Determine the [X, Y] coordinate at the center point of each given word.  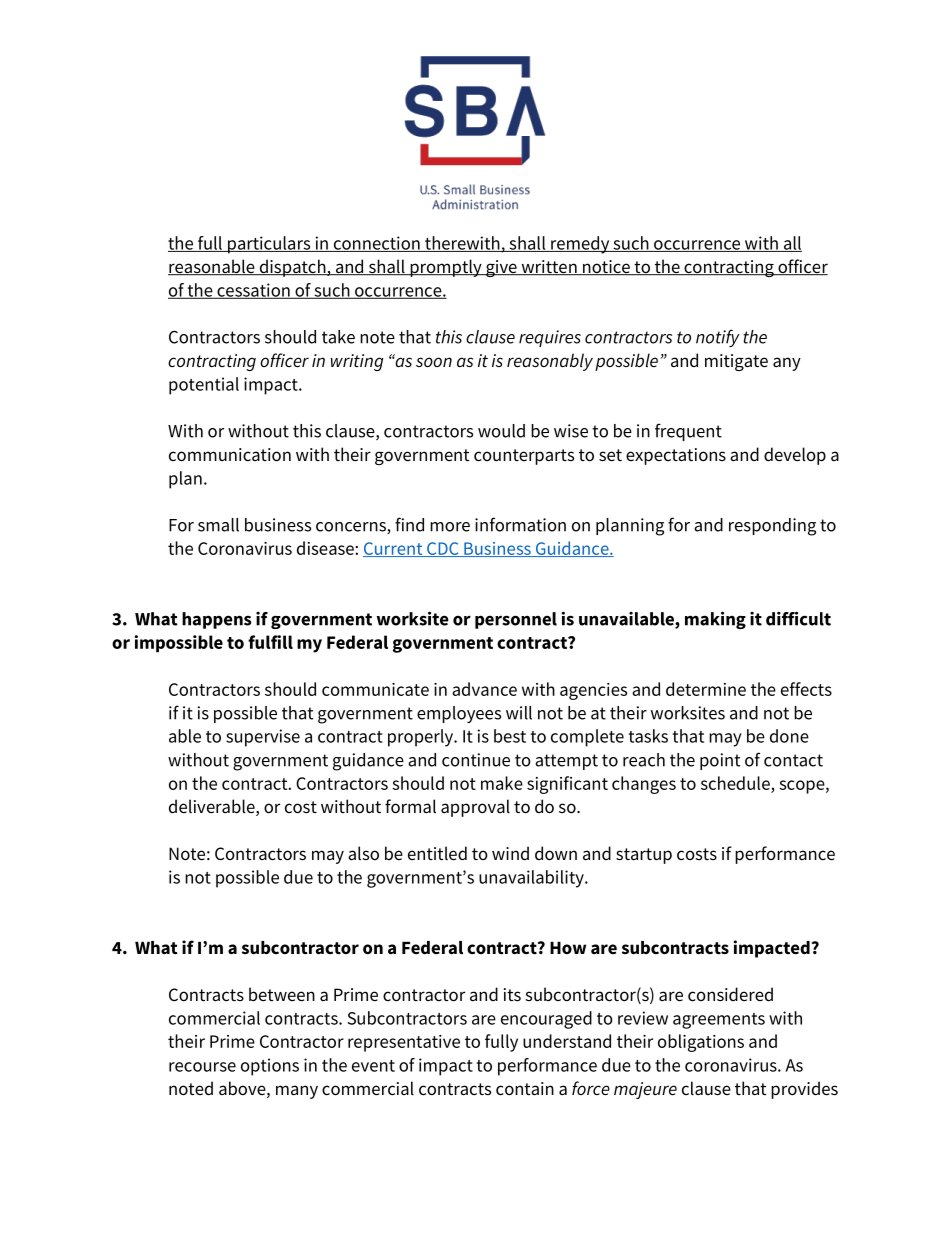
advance [484, 689]
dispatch [292, 268]
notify [718, 338]
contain [525, 1089]
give [501, 268]
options [270, 1067]
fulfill [270, 642]
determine [706, 689]
